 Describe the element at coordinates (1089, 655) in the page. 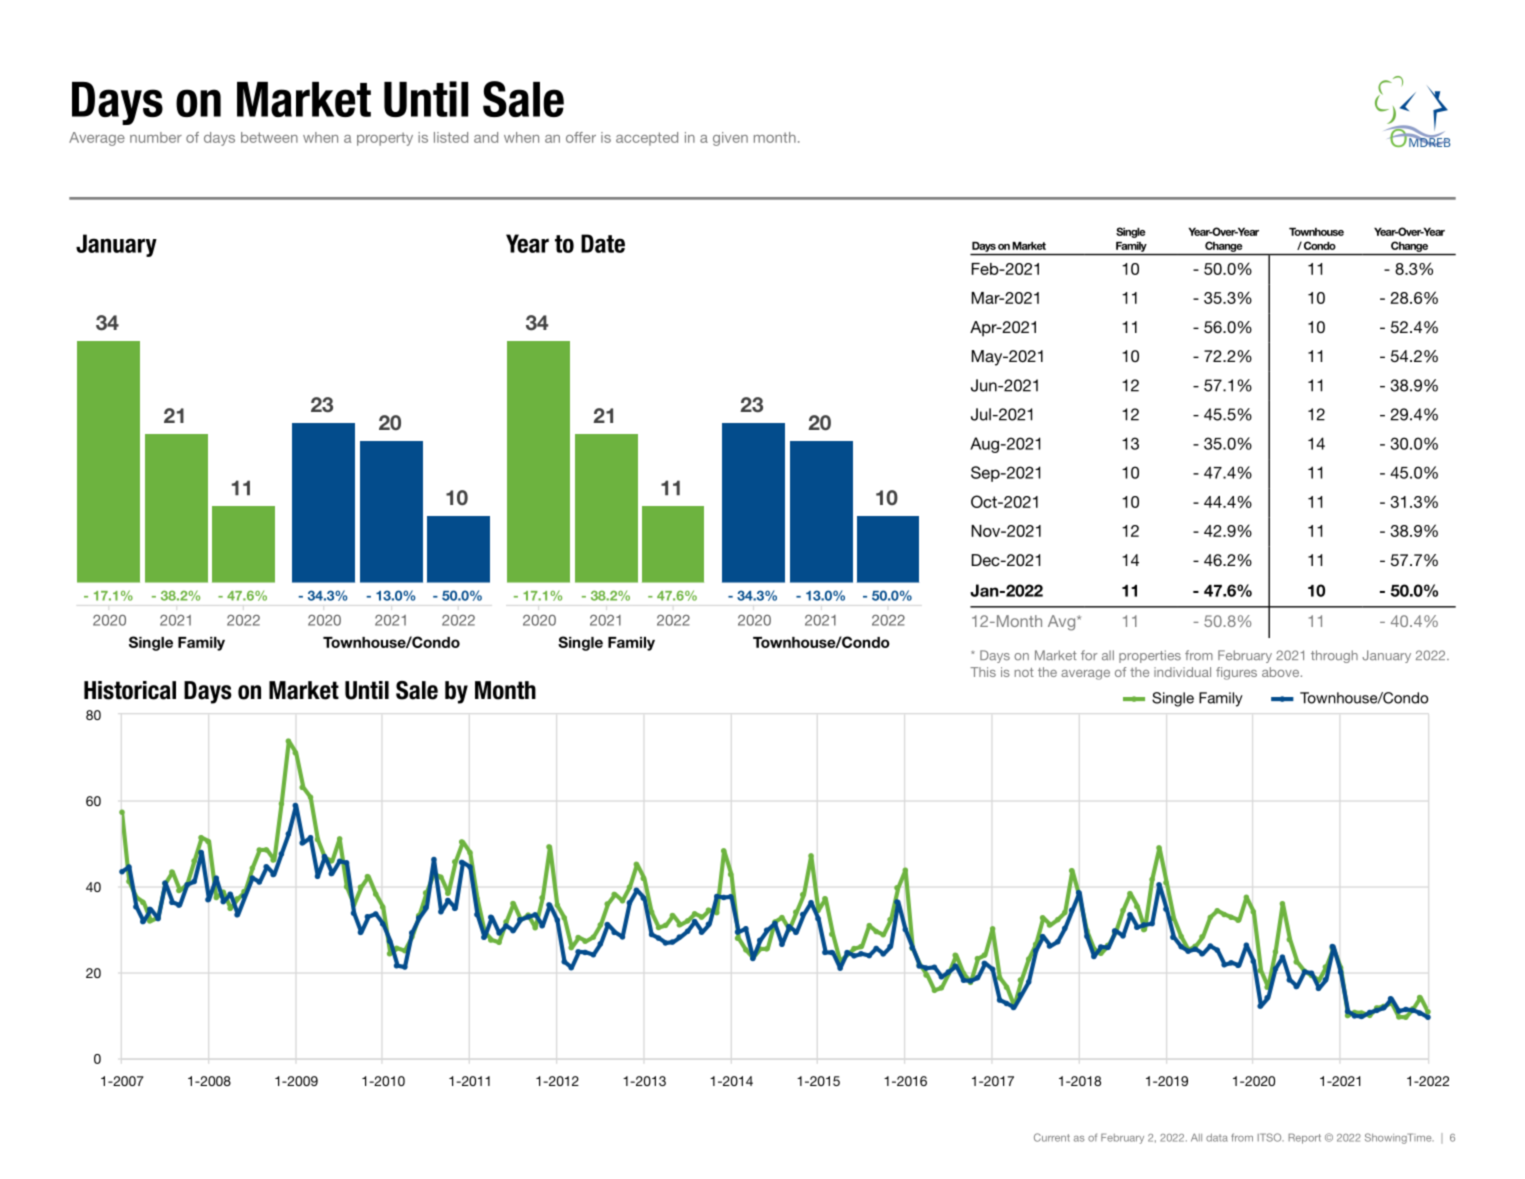

I see `for` at that location.
